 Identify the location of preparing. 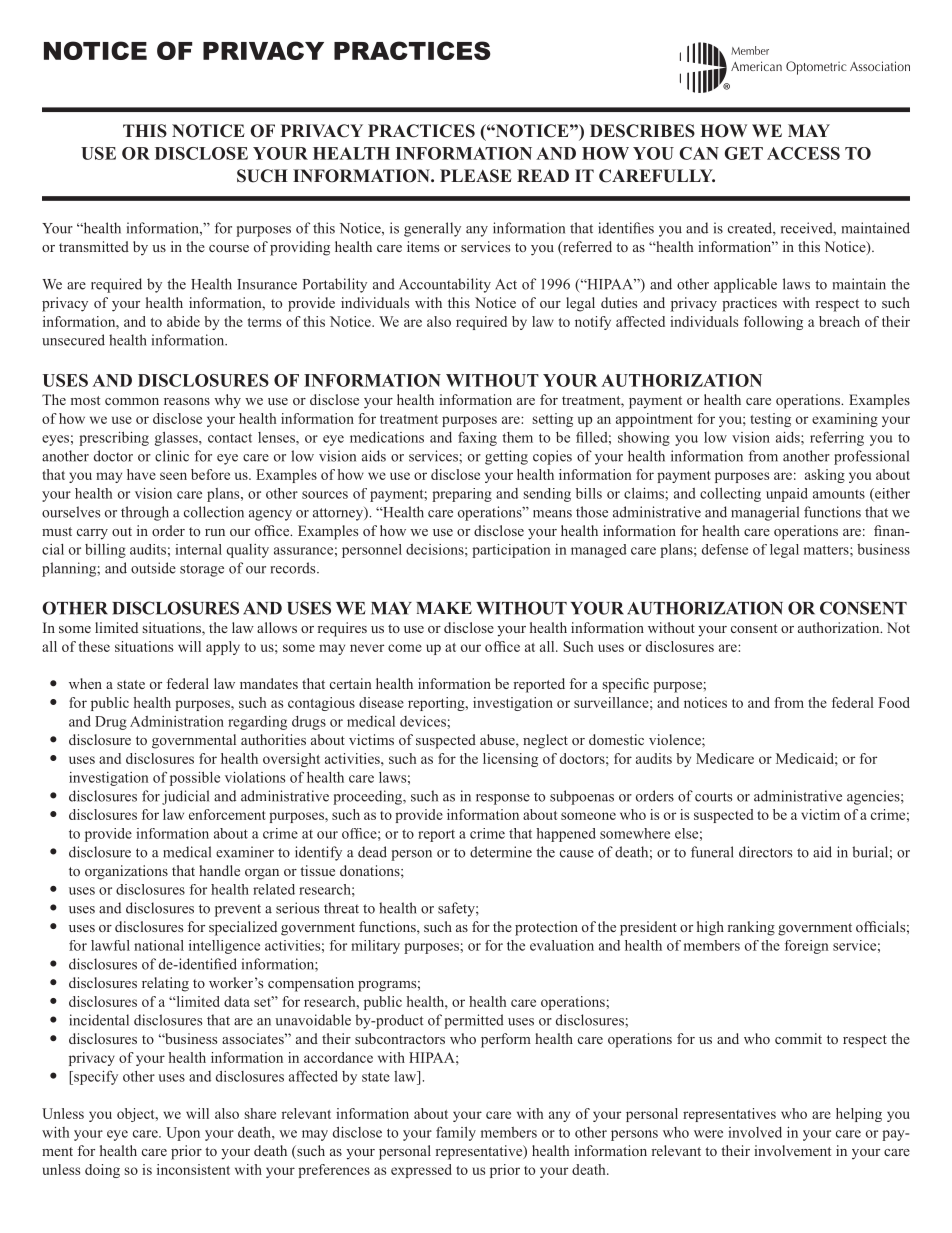
(462, 495).
